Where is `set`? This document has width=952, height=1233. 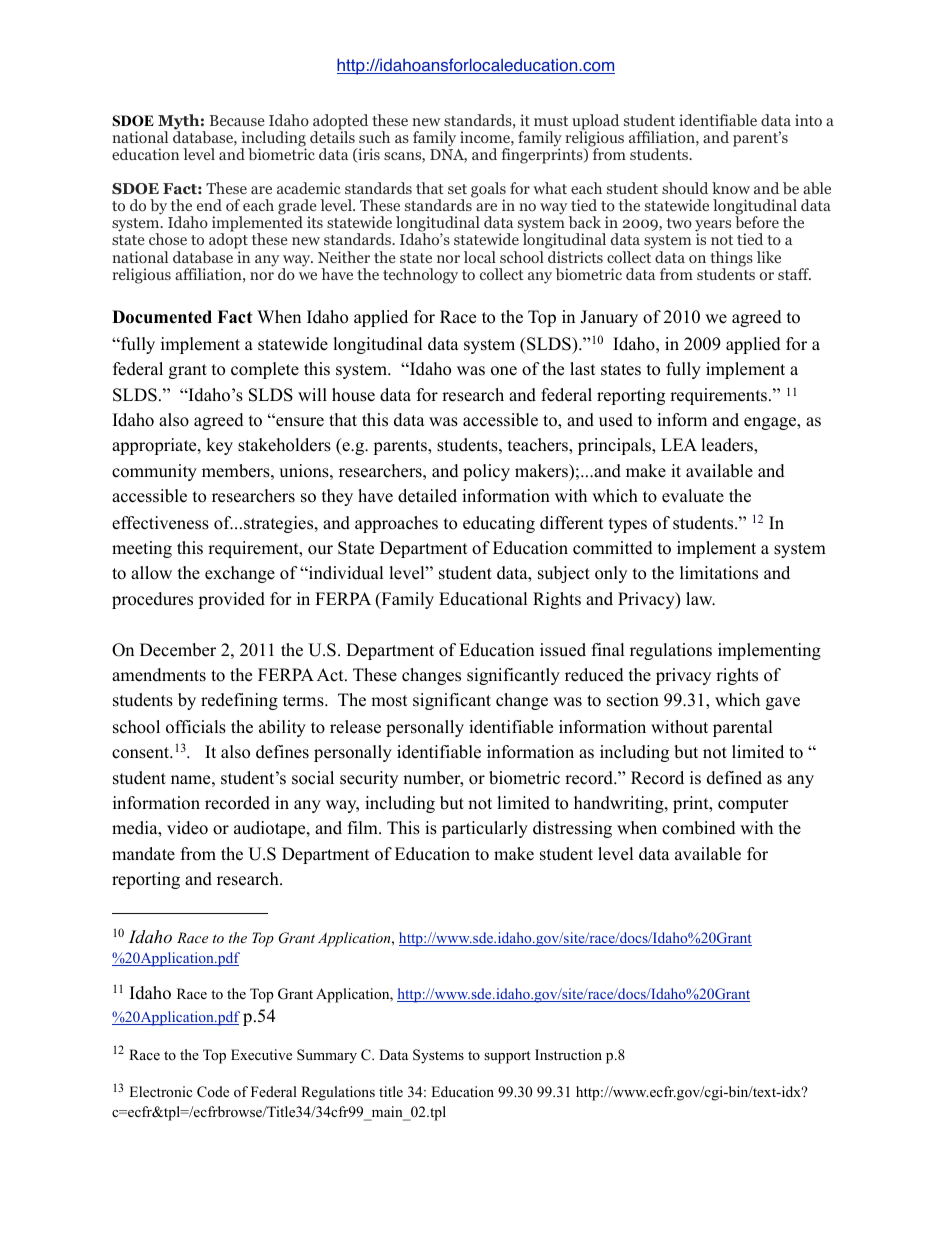 set is located at coordinates (457, 189).
